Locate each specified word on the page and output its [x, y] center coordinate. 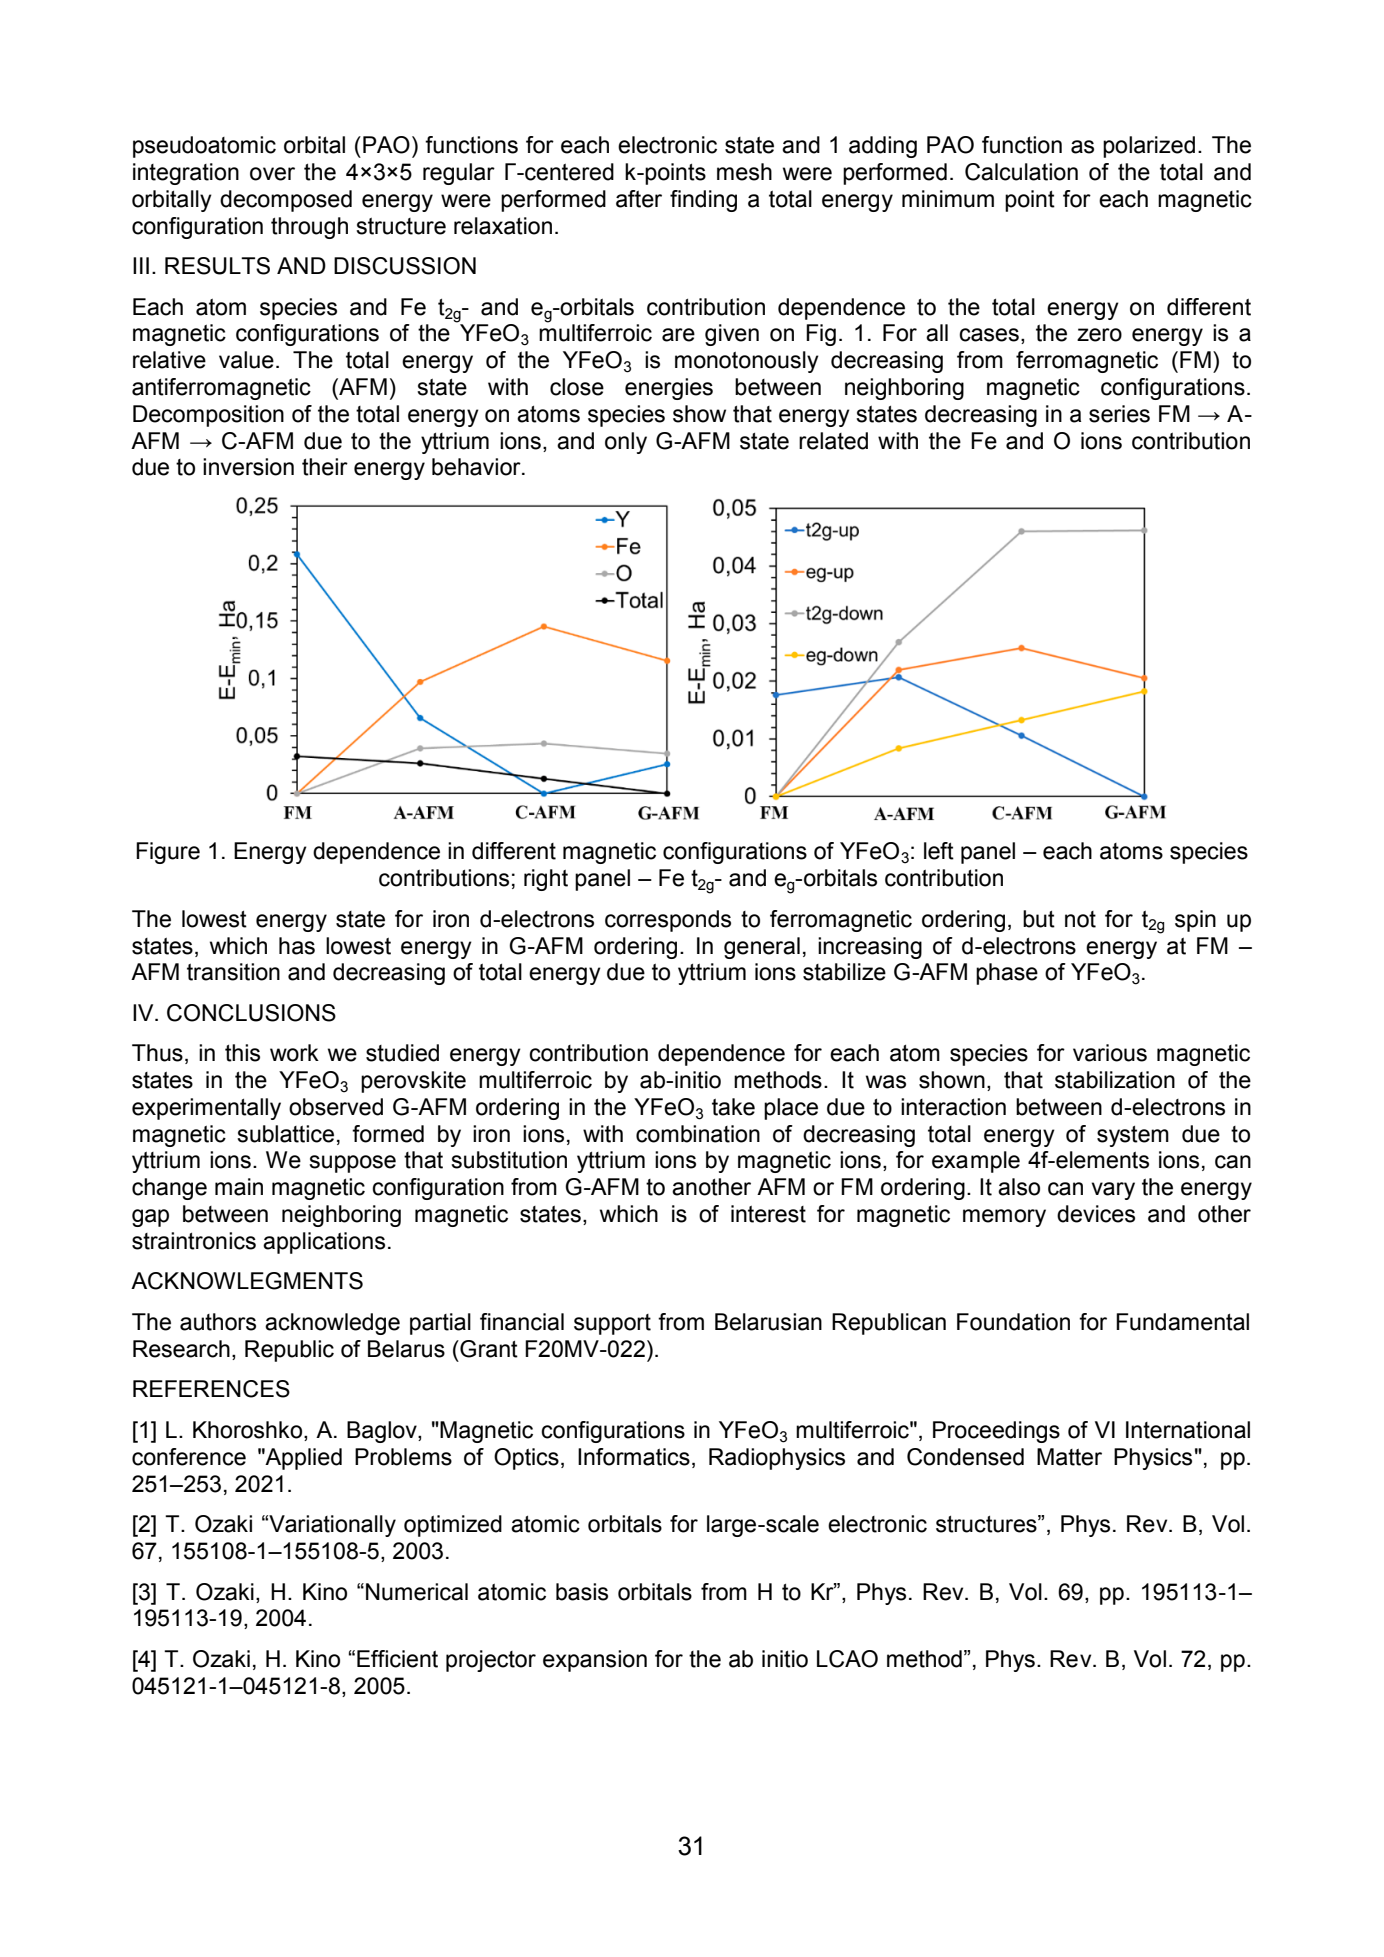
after [639, 199]
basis [582, 1592]
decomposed [286, 201]
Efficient [397, 1659]
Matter [1069, 1457]
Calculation [1021, 172]
